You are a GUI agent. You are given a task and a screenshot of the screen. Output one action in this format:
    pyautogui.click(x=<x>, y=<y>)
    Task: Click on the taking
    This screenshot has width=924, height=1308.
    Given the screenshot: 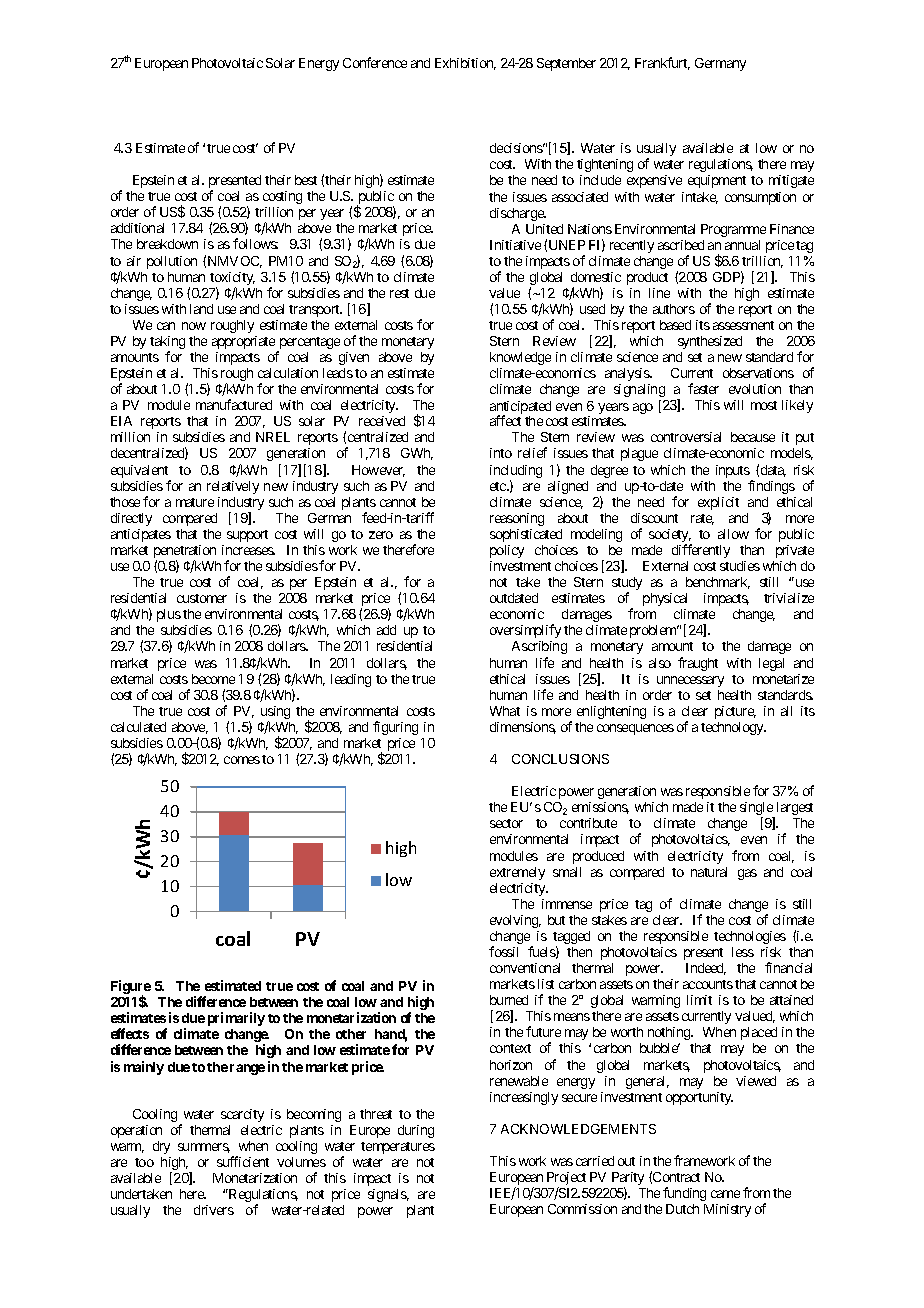 What is the action you would take?
    pyautogui.click(x=167, y=344)
